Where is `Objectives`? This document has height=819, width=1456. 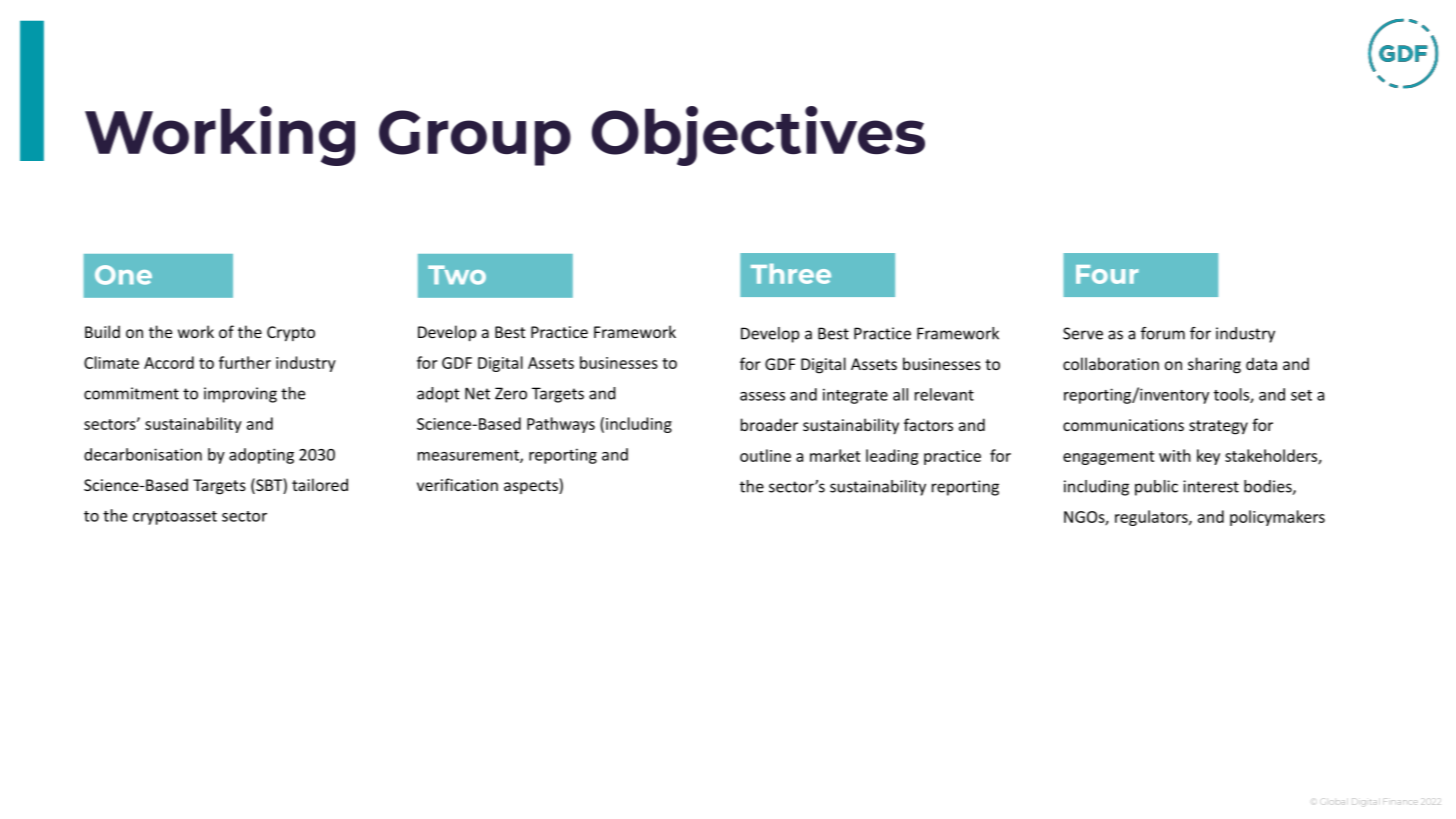
Objectives is located at coordinates (758, 136).
